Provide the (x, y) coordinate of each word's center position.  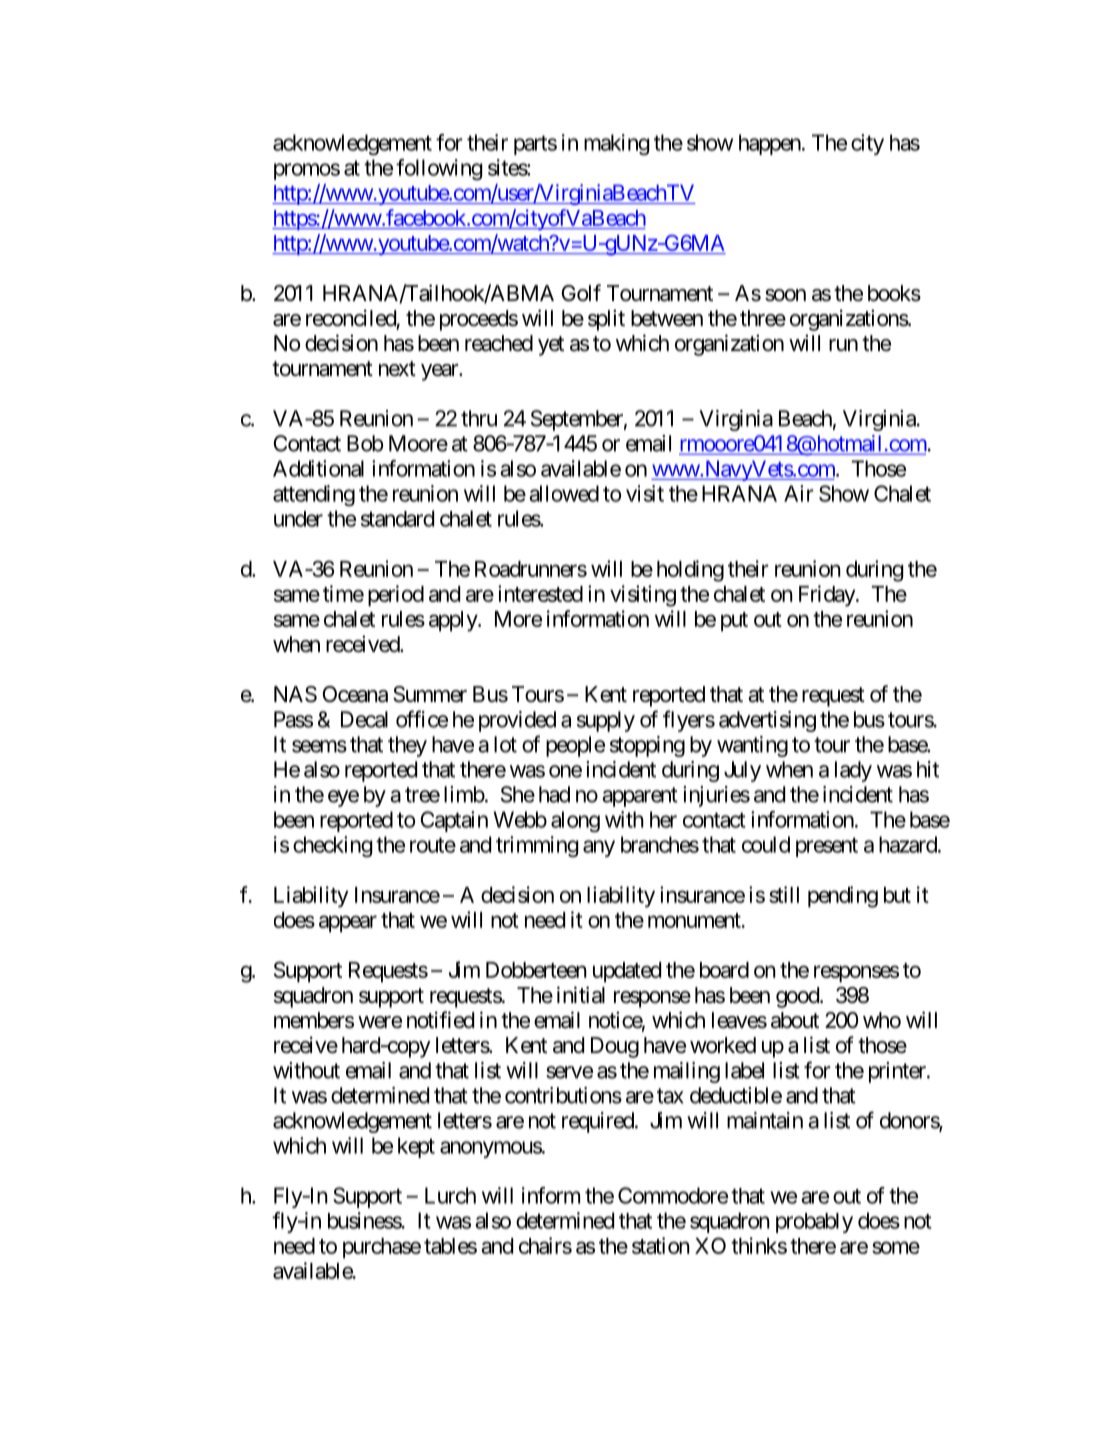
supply (606, 721)
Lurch (450, 1195)
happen (770, 144)
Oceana (355, 694)
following (439, 169)
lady (853, 771)
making (616, 144)
